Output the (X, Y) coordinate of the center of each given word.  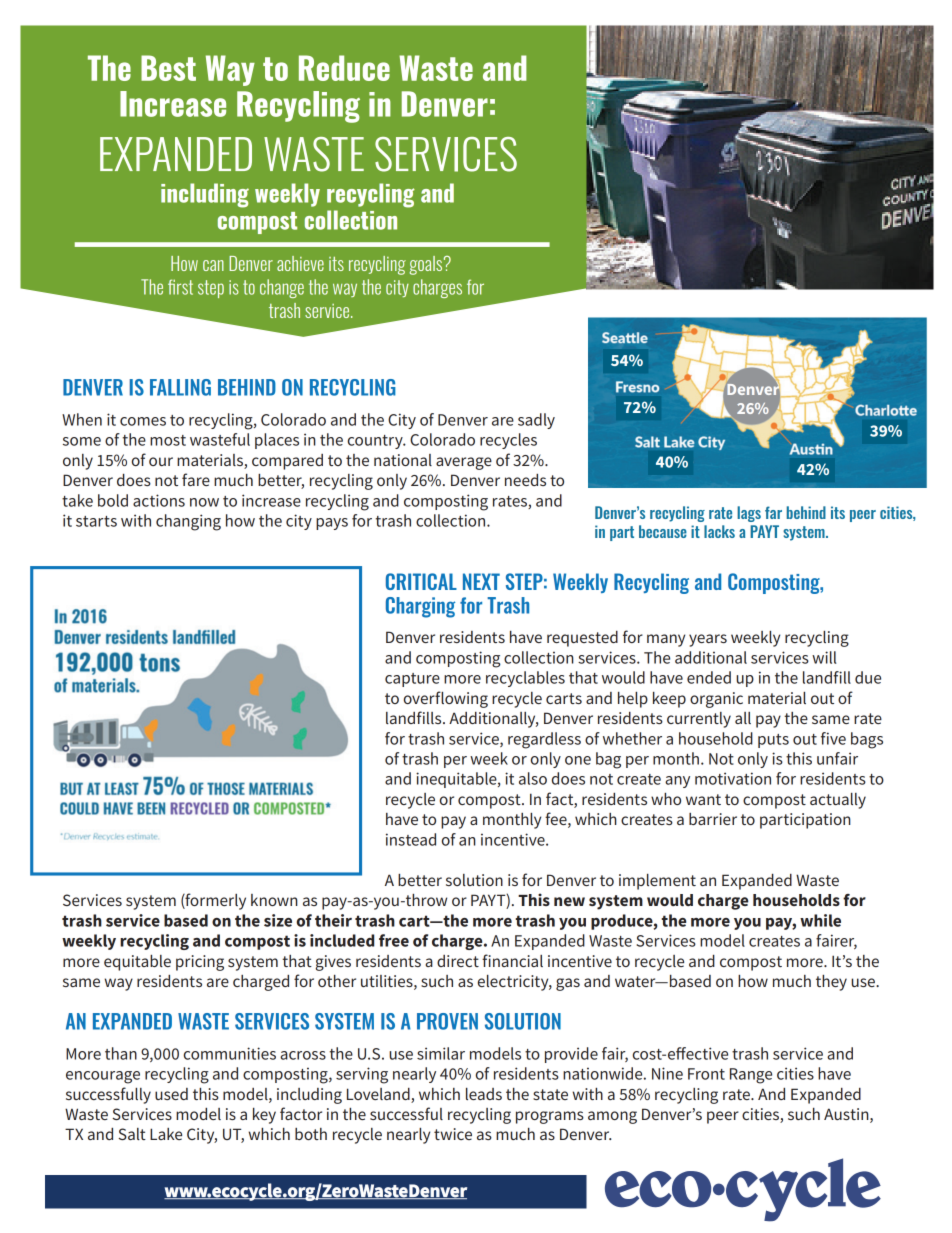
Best (168, 68)
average (464, 463)
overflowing (446, 699)
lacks (719, 531)
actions (159, 500)
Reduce (344, 68)
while (820, 920)
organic (716, 700)
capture (412, 680)
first (180, 287)
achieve (300, 263)
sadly (536, 421)
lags (749, 514)
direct (458, 961)
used (171, 1094)
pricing (200, 963)
